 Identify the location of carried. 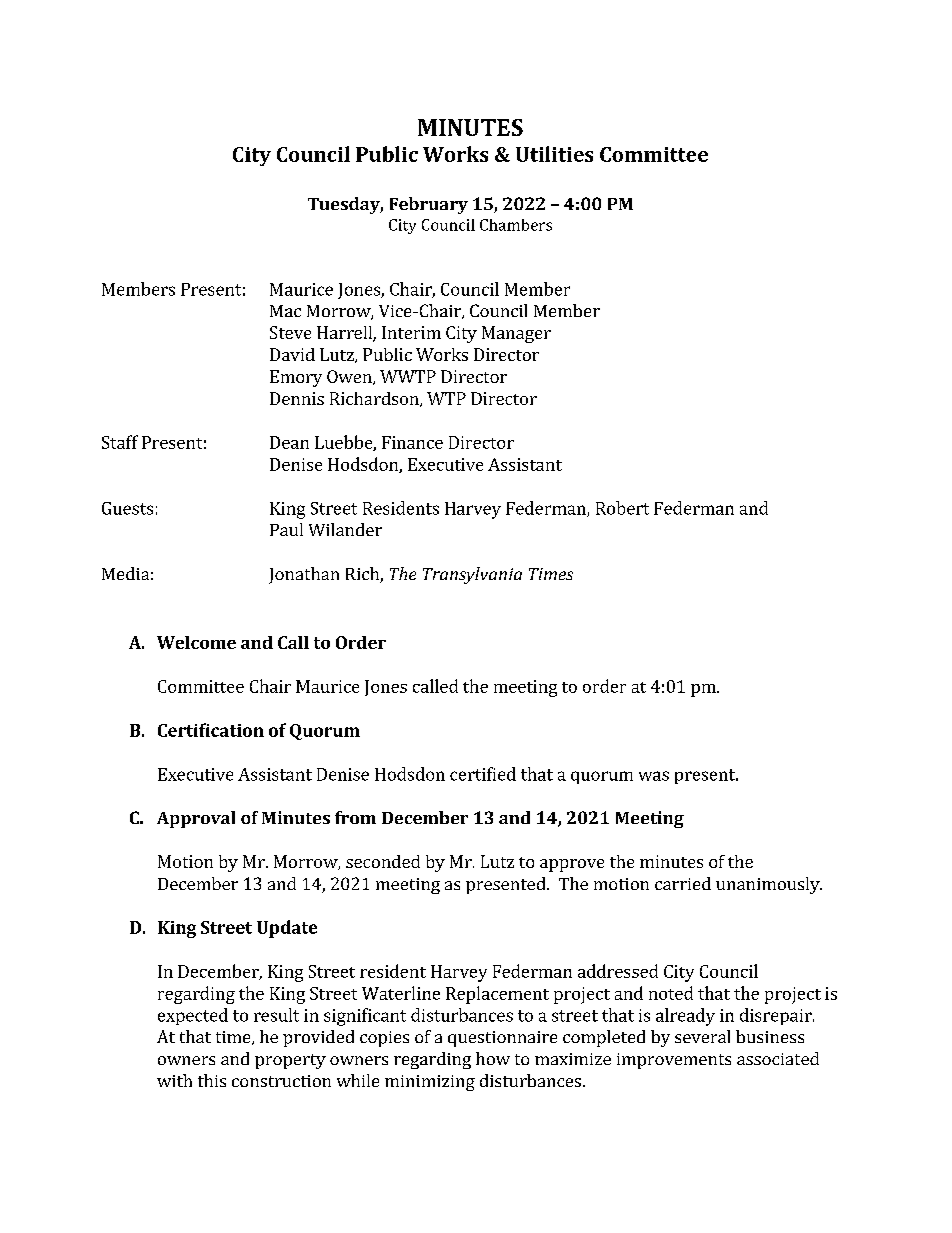
(683, 883).
